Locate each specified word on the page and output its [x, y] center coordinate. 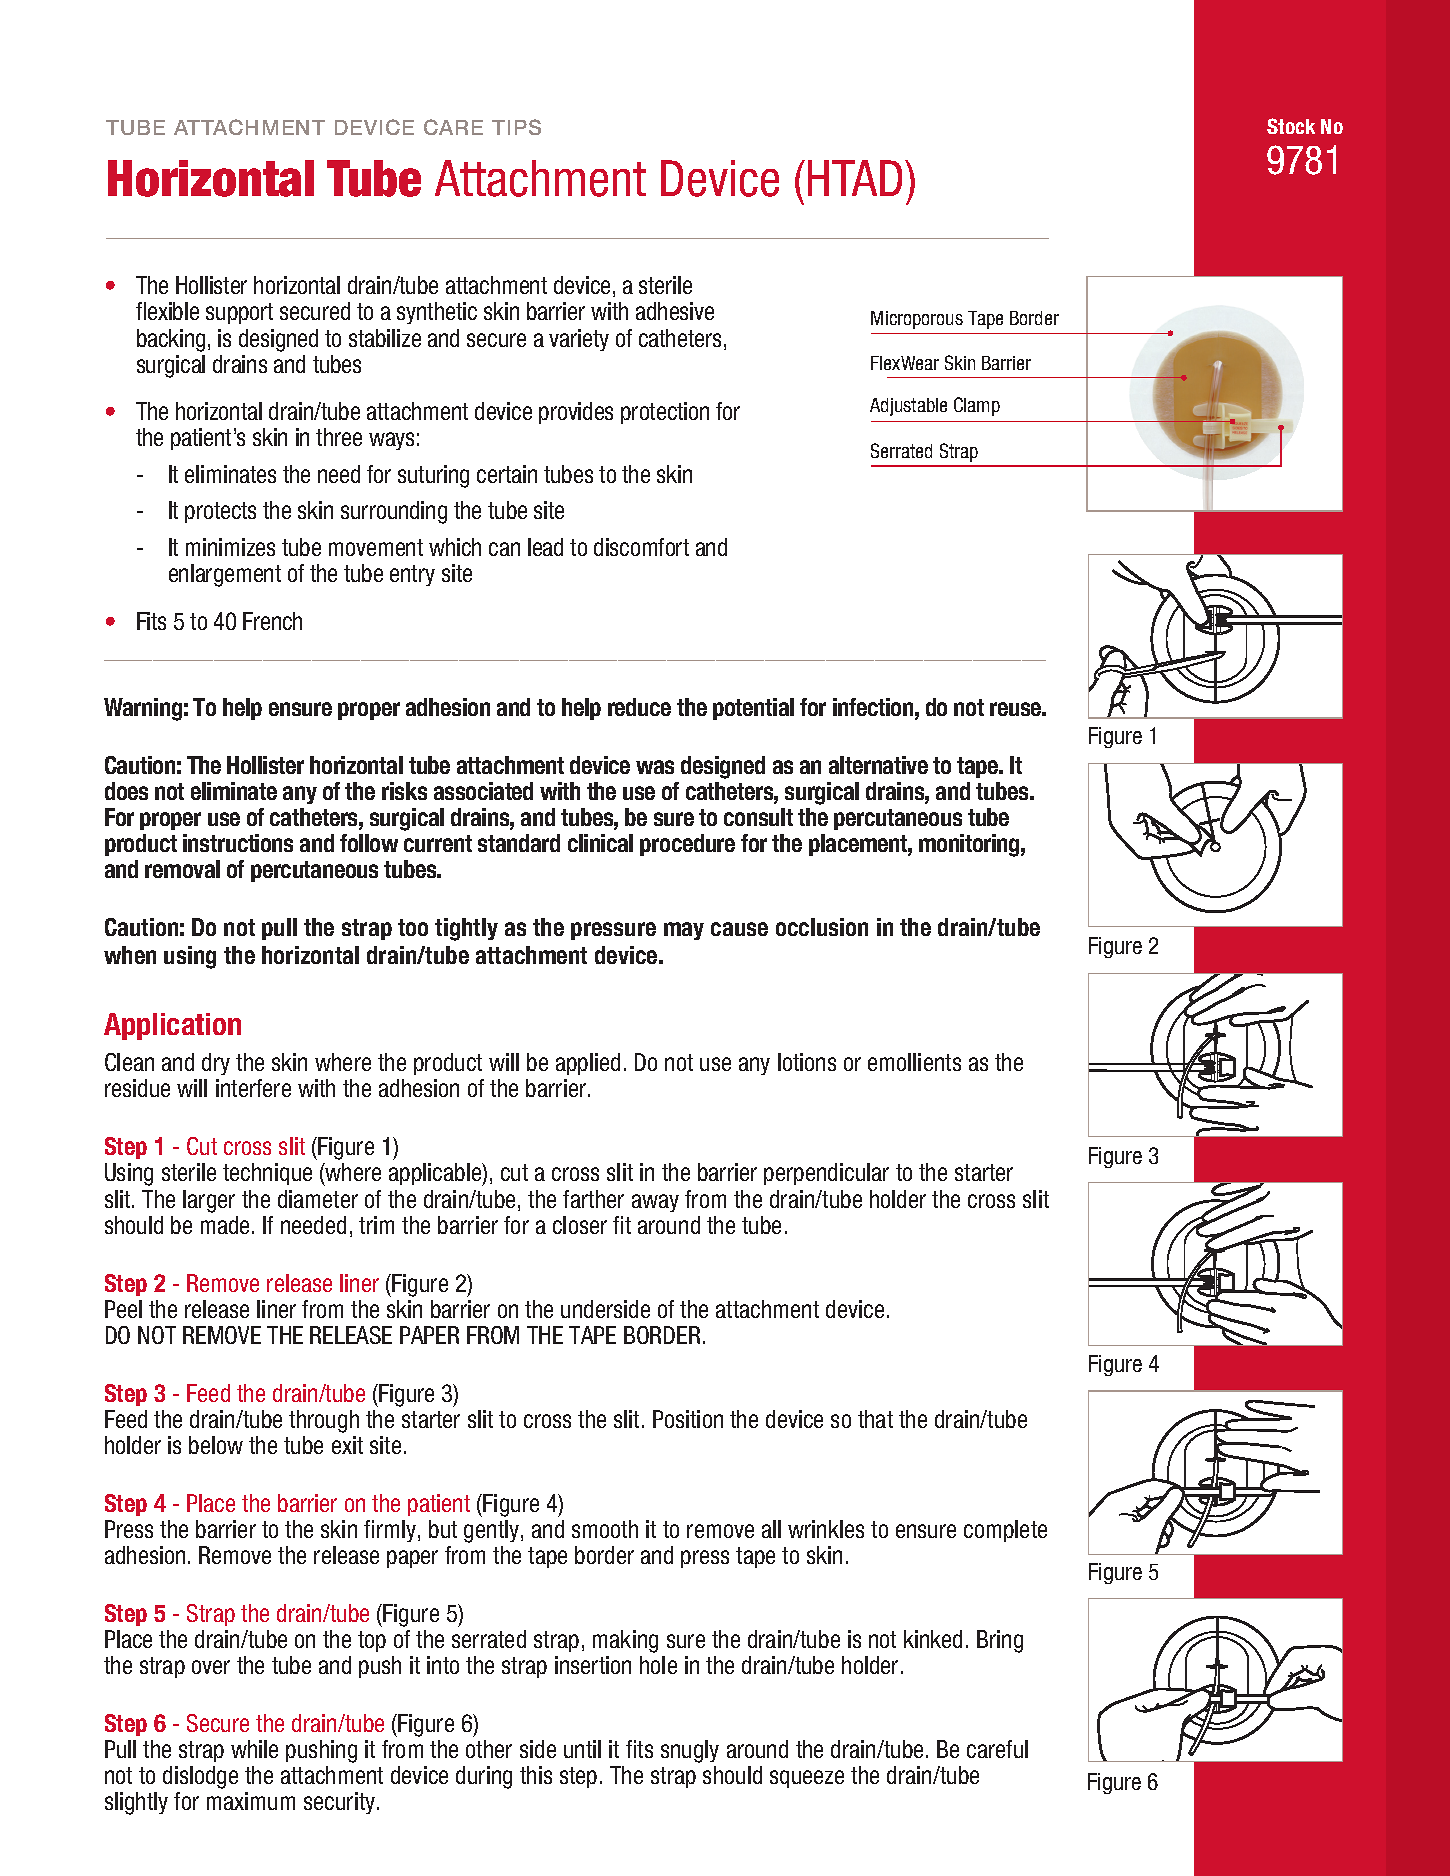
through [324, 1421]
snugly [690, 1751]
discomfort [641, 547]
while [254, 1749]
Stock [1291, 126]
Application [172, 1026]
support [239, 313]
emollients [914, 1062]
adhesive [675, 311]
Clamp [977, 406]
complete [1005, 1531]
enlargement [225, 575]
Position [688, 1419]
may [684, 931]
